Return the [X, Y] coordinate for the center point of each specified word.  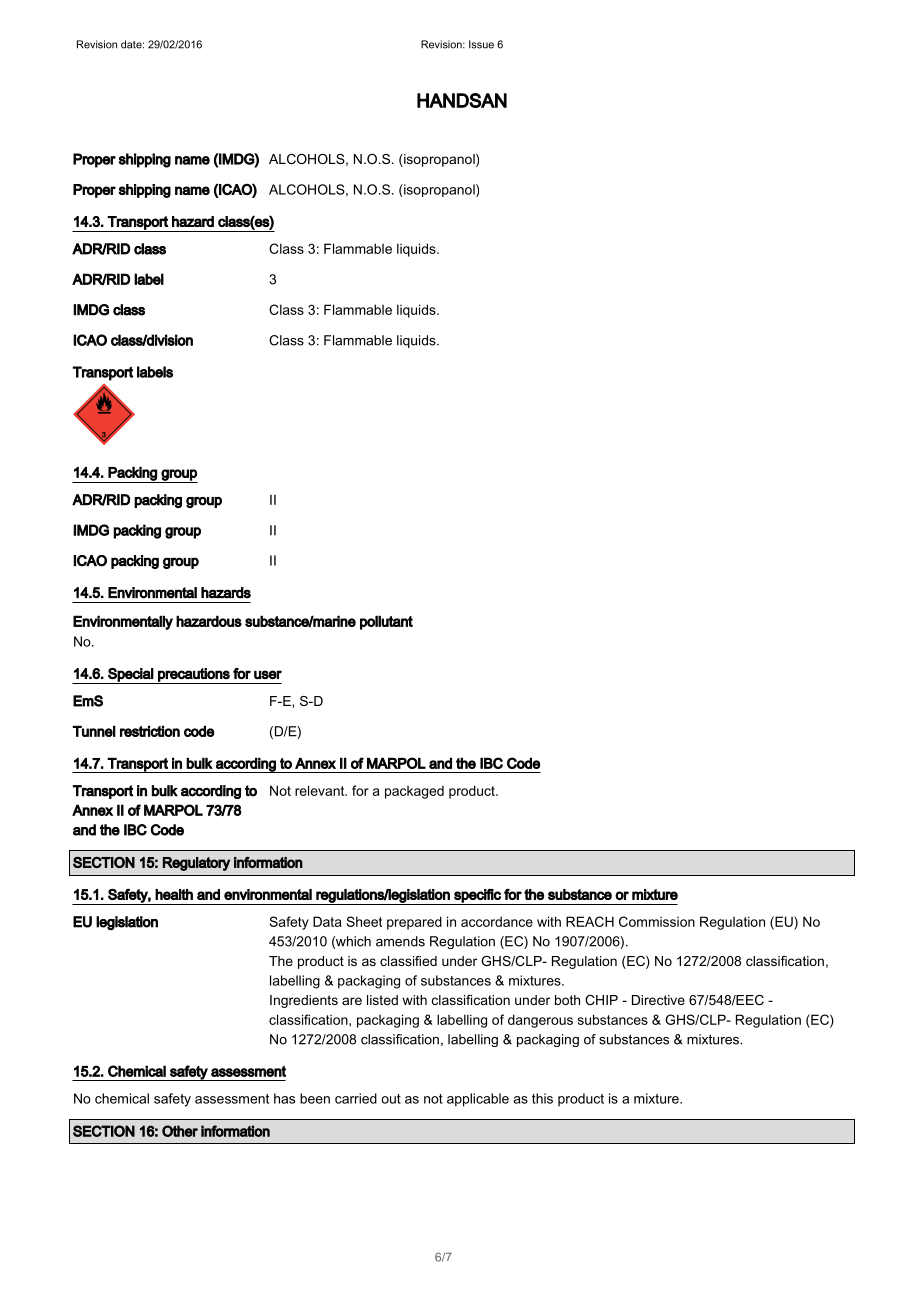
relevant [321, 790]
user [268, 674]
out [391, 1099]
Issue [481, 44]
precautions [194, 676]
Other [180, 1131]
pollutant [386, 622]
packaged [414, 792]
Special [130, 676]
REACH [590, 921]
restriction [150, 731]
